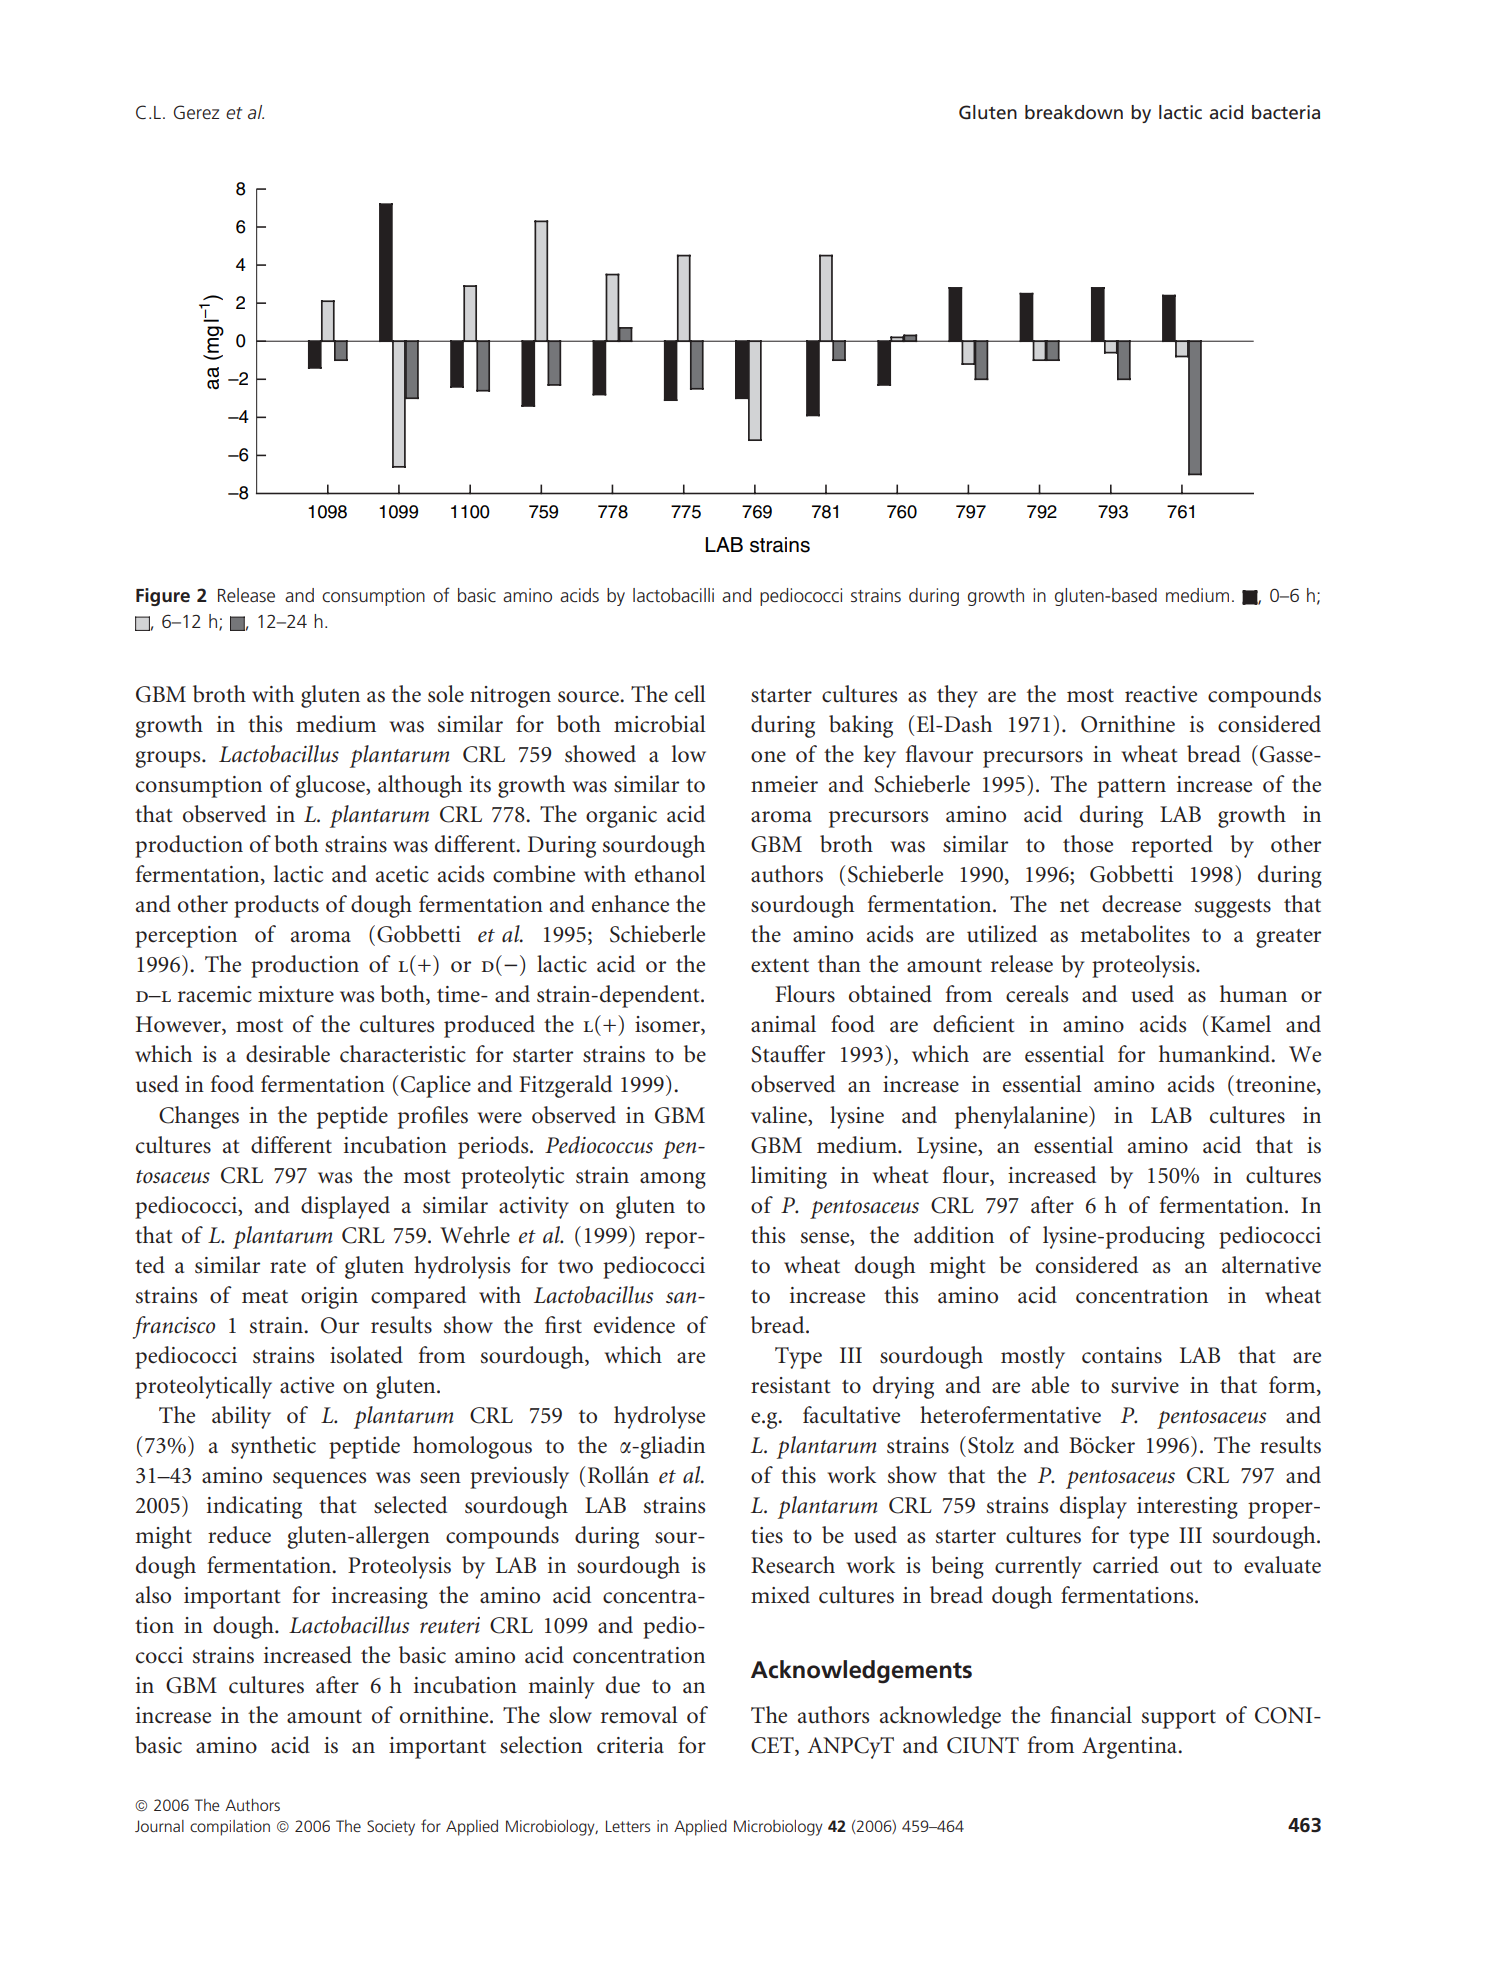 This image has height=1965, width=1495. I want to click on resistant, so click(790, 1385).
